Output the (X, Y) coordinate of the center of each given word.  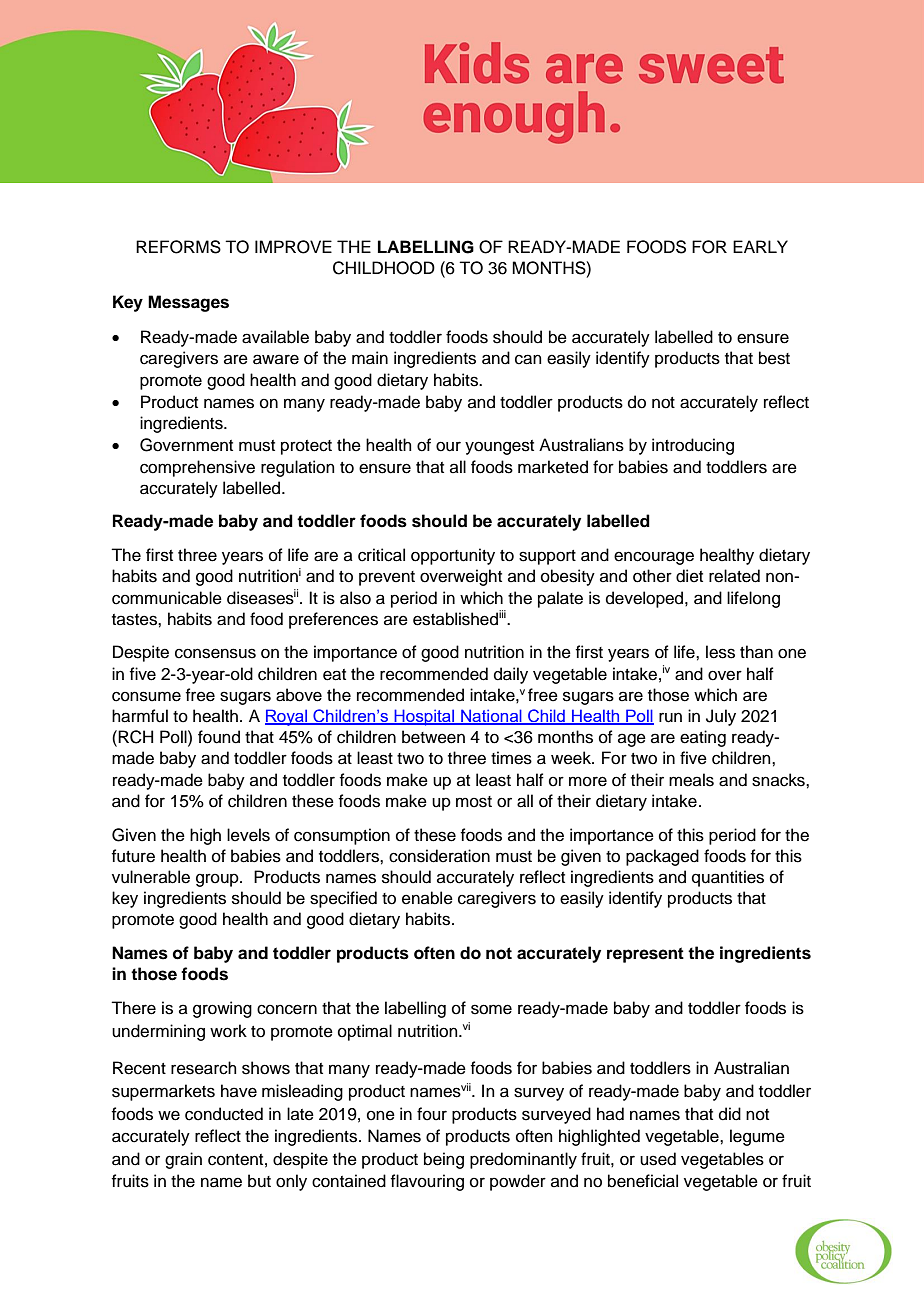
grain (183, 1160)
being (444, 1160)
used (658, 1159)
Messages (188, 303)
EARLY (760, 246)
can (528, 359)
